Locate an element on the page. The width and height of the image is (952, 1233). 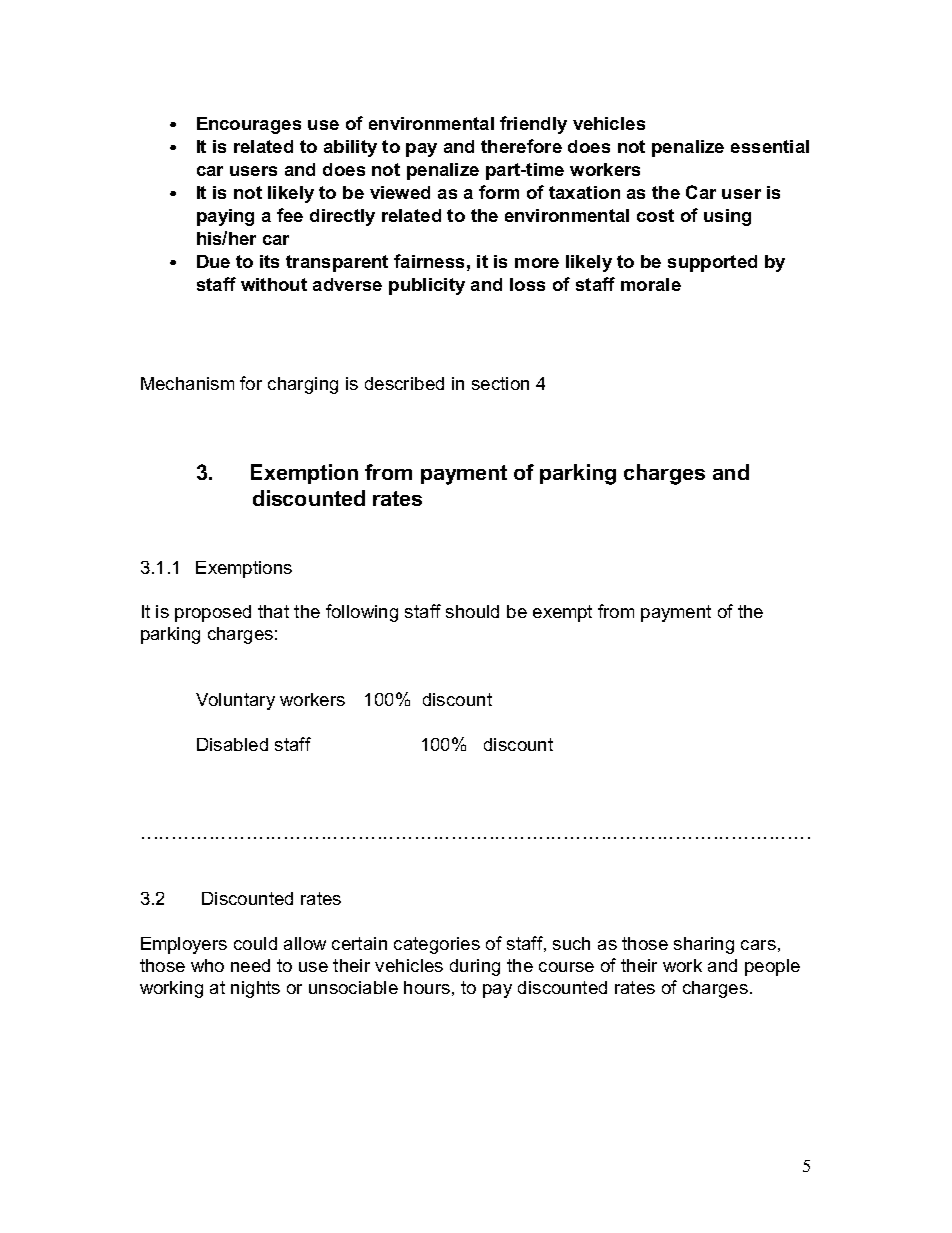
Encourages is located at coordinates (249, 125).
